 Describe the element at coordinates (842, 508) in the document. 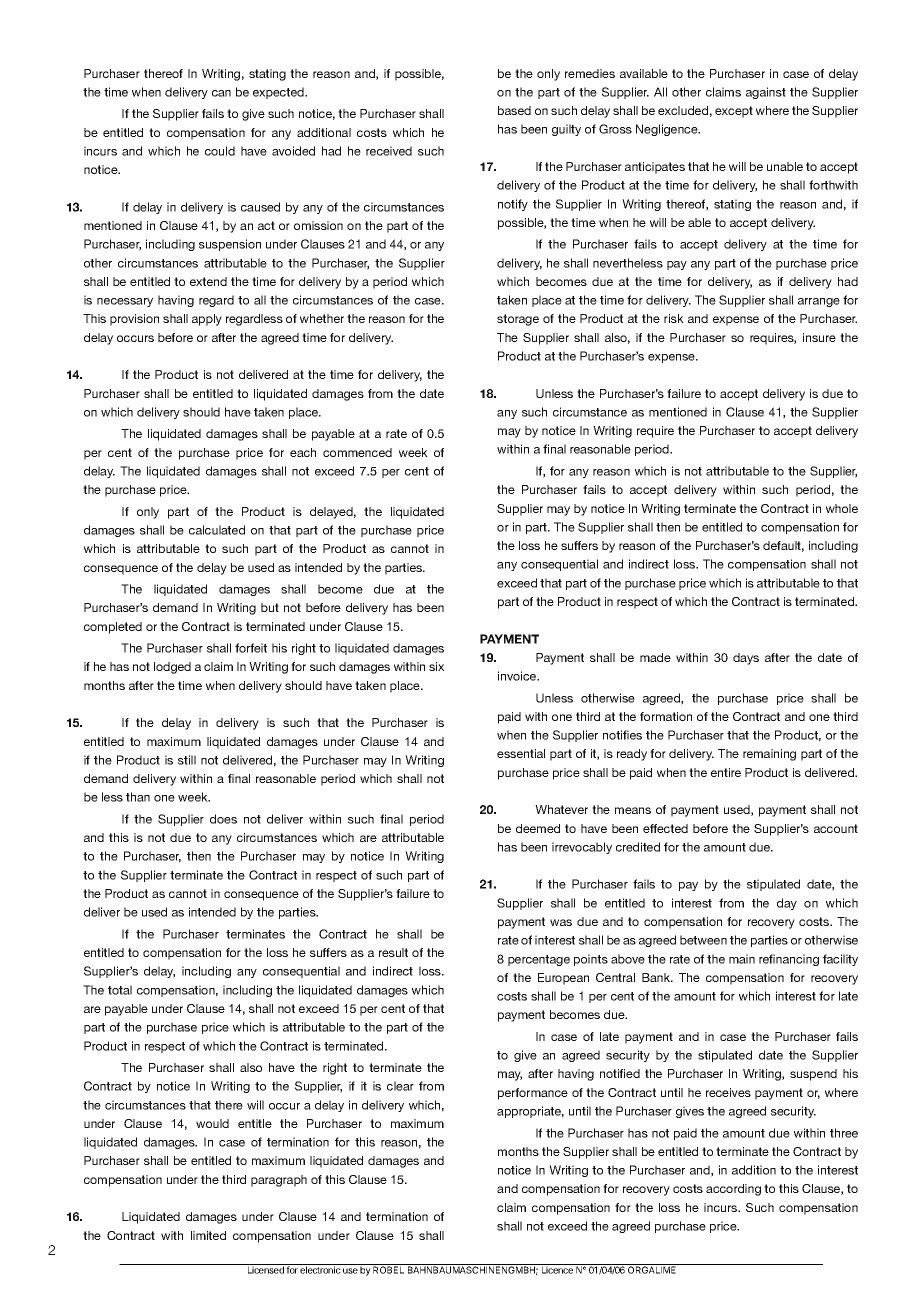

I see `whole` at that location.
